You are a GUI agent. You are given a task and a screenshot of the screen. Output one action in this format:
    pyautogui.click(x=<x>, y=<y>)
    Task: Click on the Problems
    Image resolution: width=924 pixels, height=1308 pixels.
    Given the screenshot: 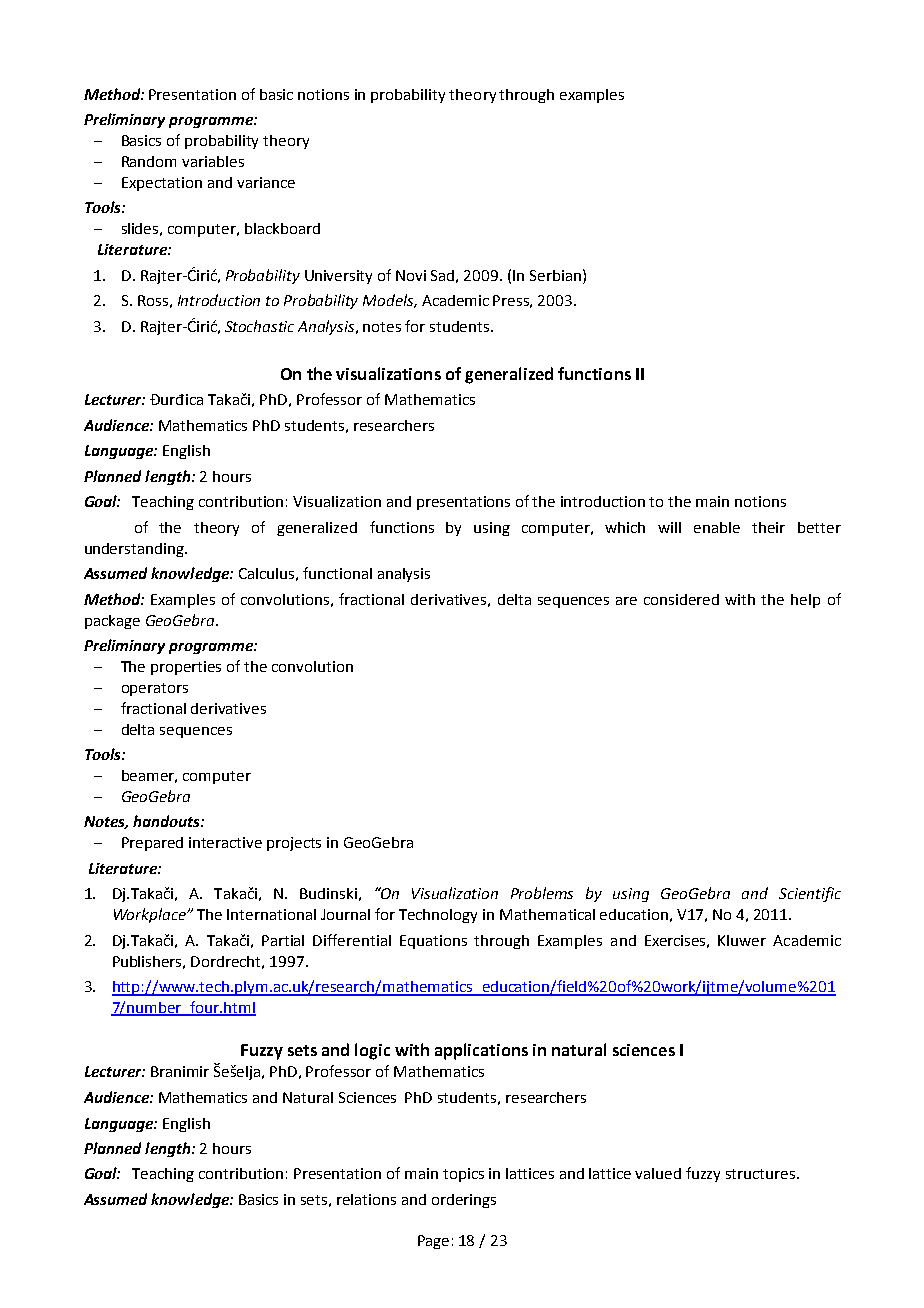 What is the action you would take?
    pyautogui.click(x=542, y=893)
